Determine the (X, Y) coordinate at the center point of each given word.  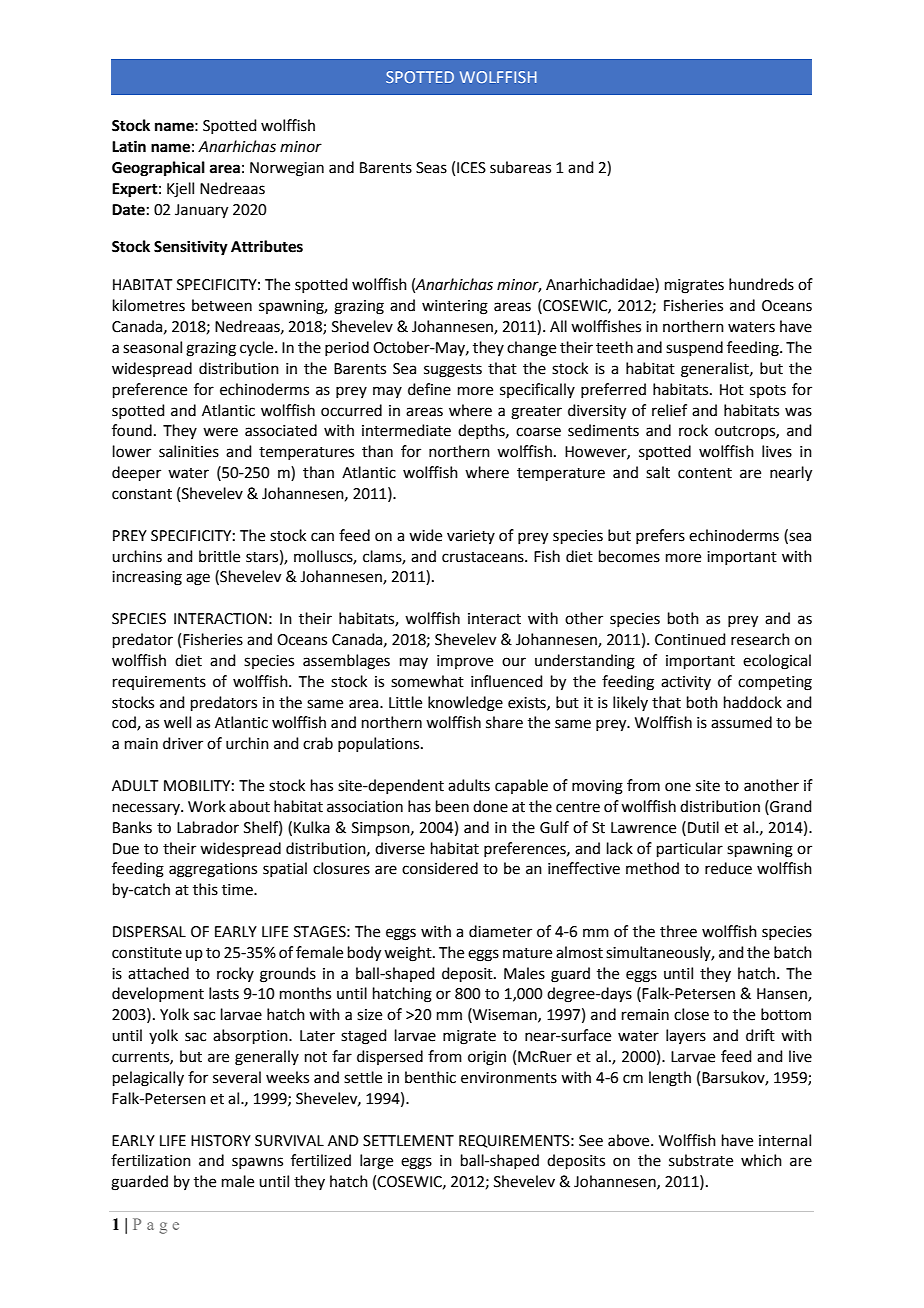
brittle (219, 556)
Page (156, 1226)
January (201, 211)
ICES (471, 168)
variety (471, 537)
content (705, 473)
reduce (728, 868)
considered (440, 868)
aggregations (213, 870)
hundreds (761, 284)
